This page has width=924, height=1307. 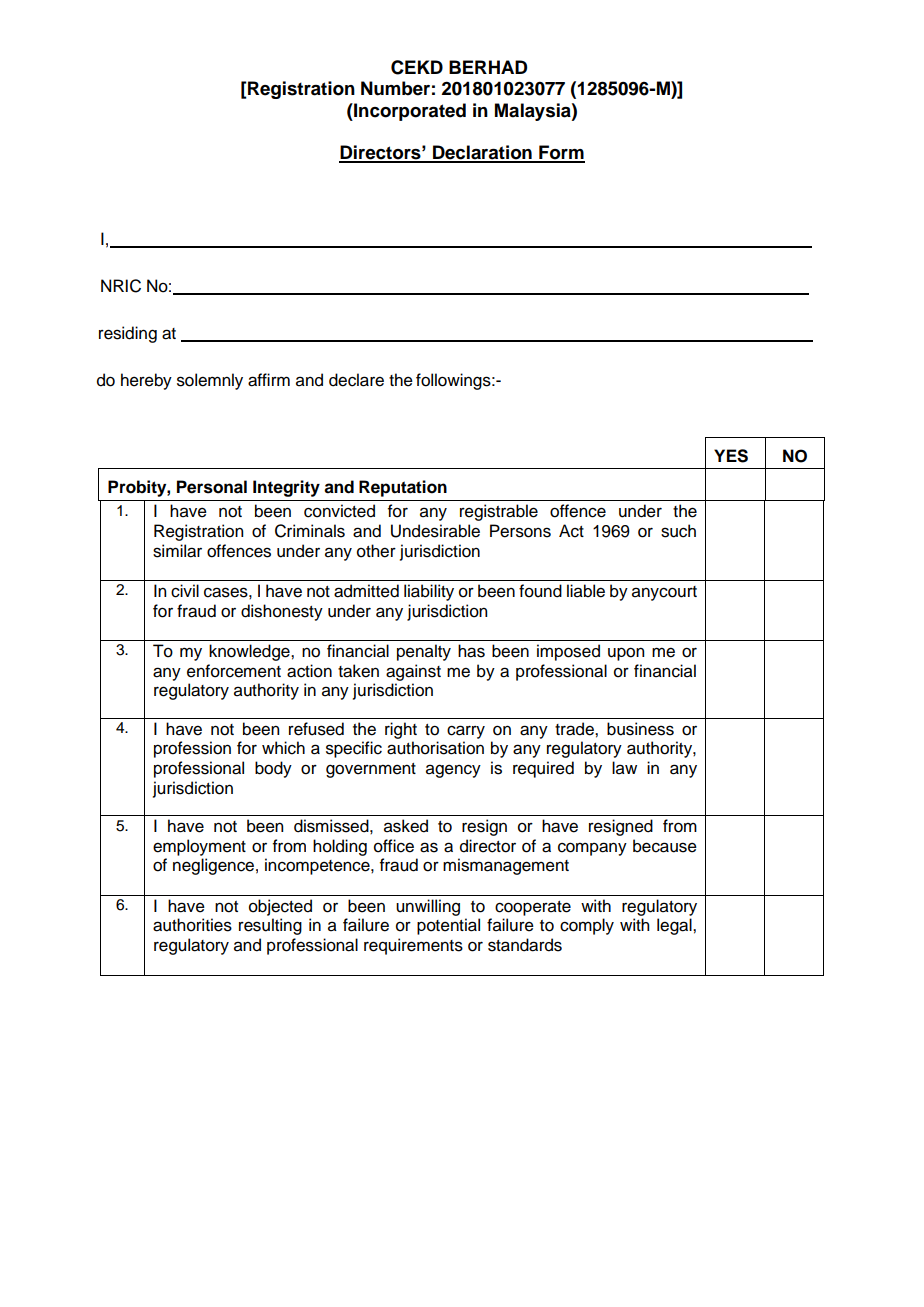 I want to click on authorities, so click(x=192, y=925).
